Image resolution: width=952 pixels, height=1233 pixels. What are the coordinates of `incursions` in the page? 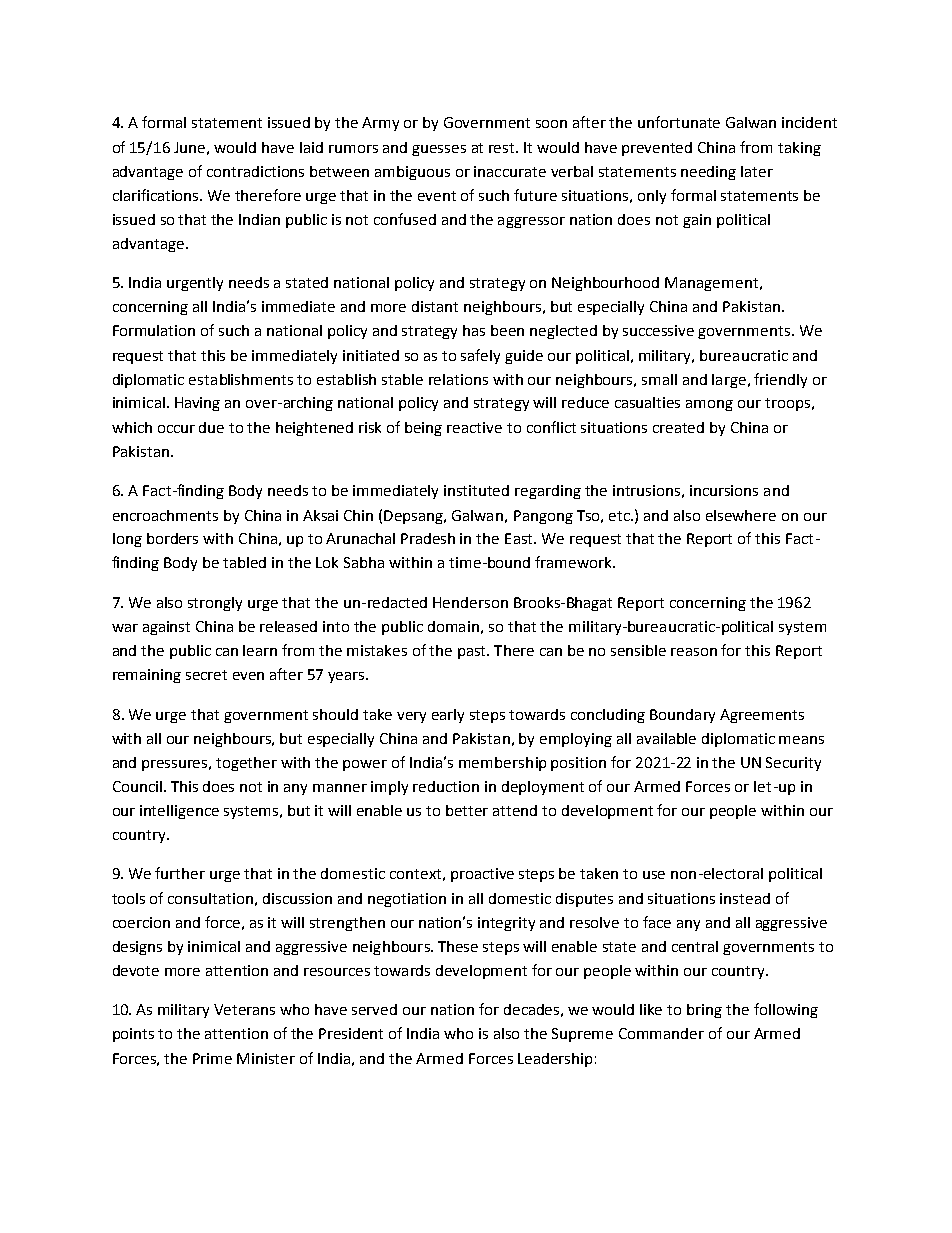 It's located at (724, 490).
